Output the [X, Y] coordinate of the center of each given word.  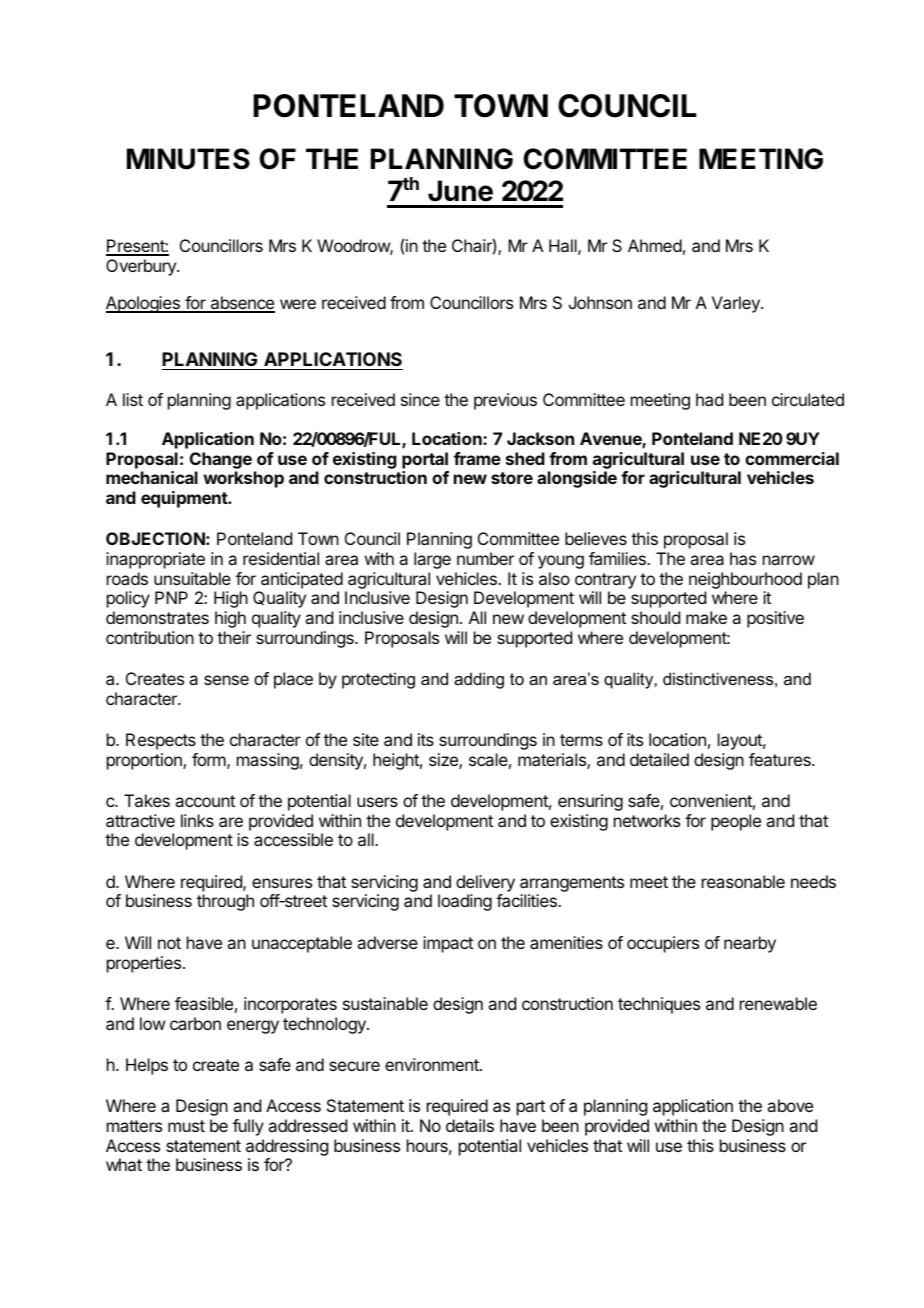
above [790, 1105]
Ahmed [655, 245]
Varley [737, 304]
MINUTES [188, 159]
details [470, 1125]
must [186, 1126]
